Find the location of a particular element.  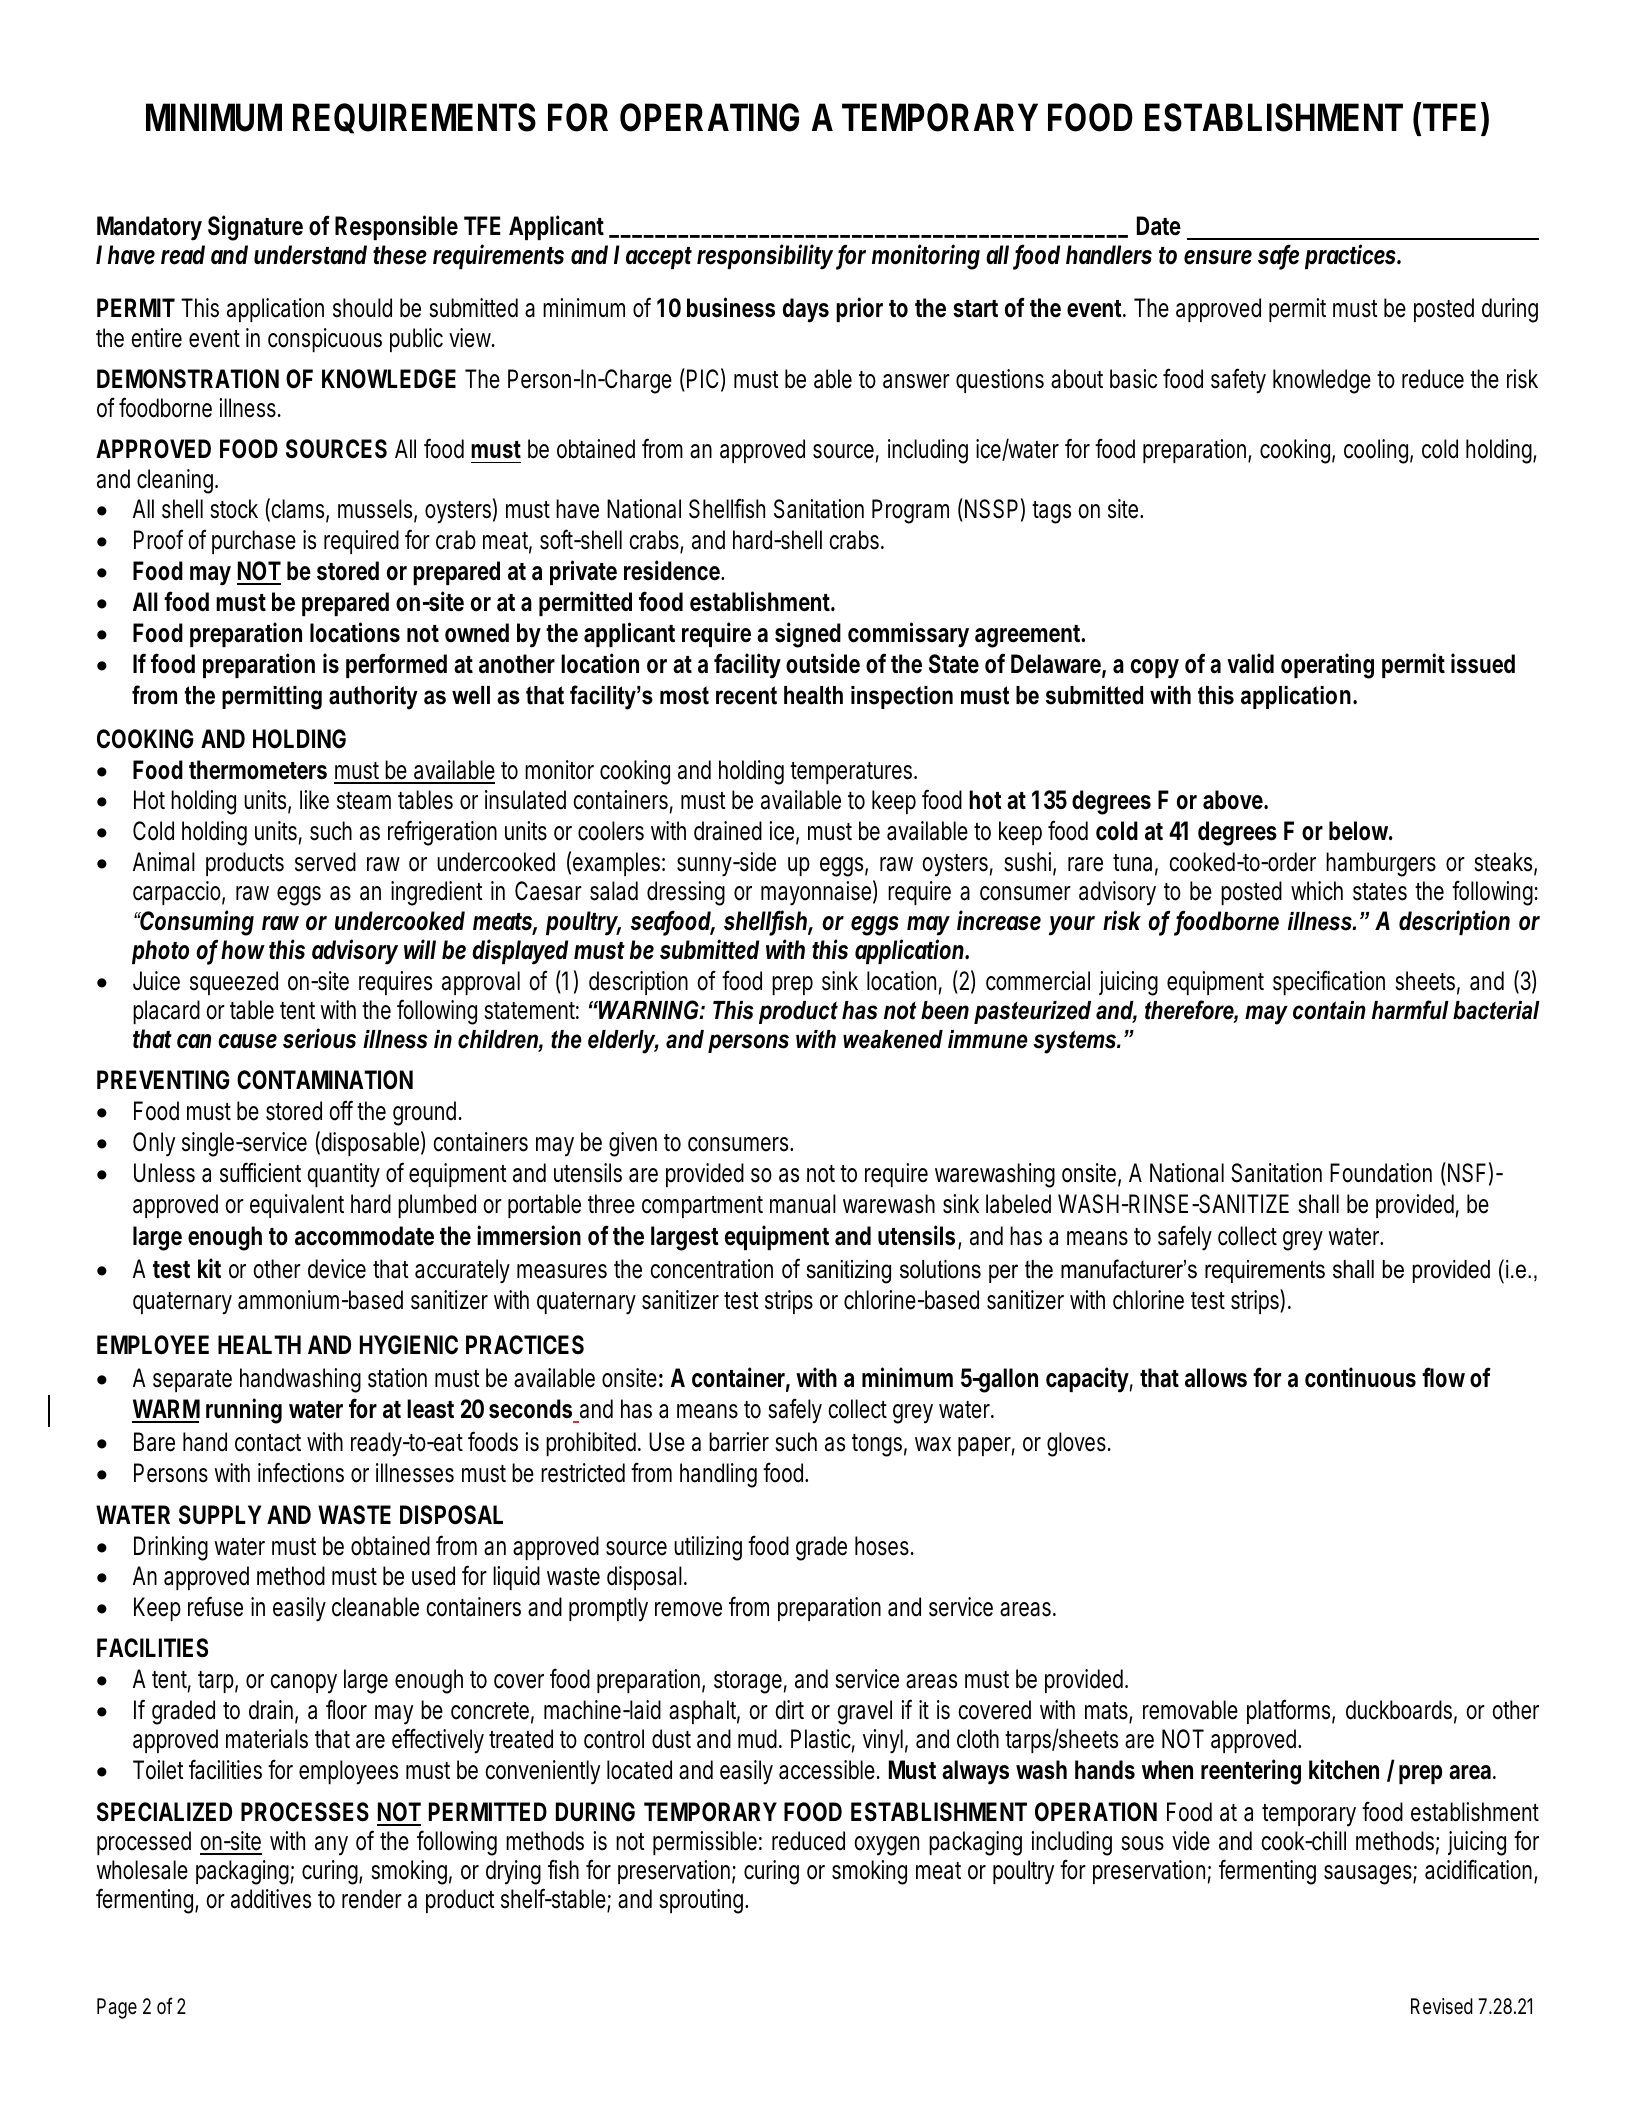

Foundation is located at coordinates (1381, 1173).
